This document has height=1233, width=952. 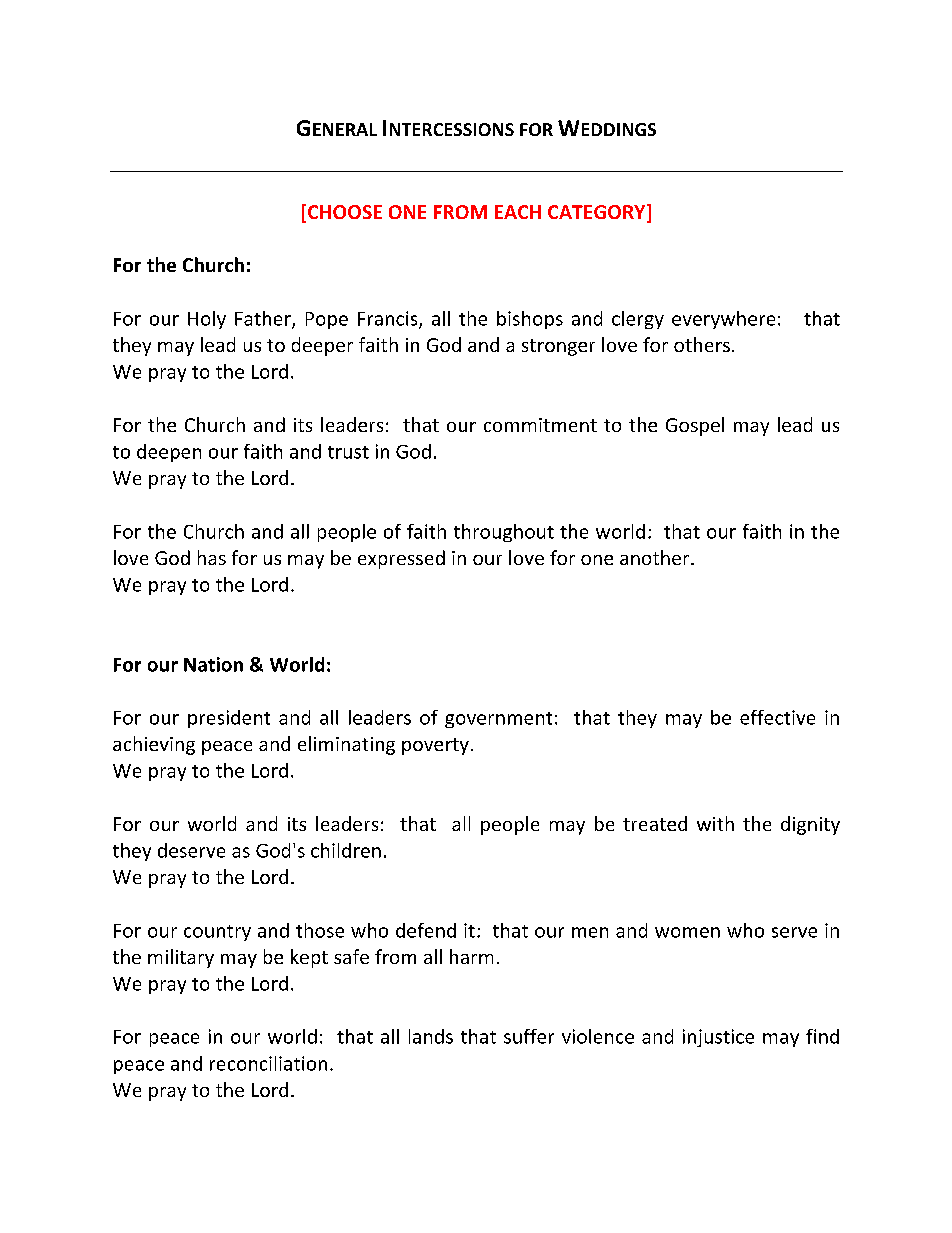 What do you see at coordinates (169, 453) in the document?
I see `deepen` at bounding box center [169, 453].
